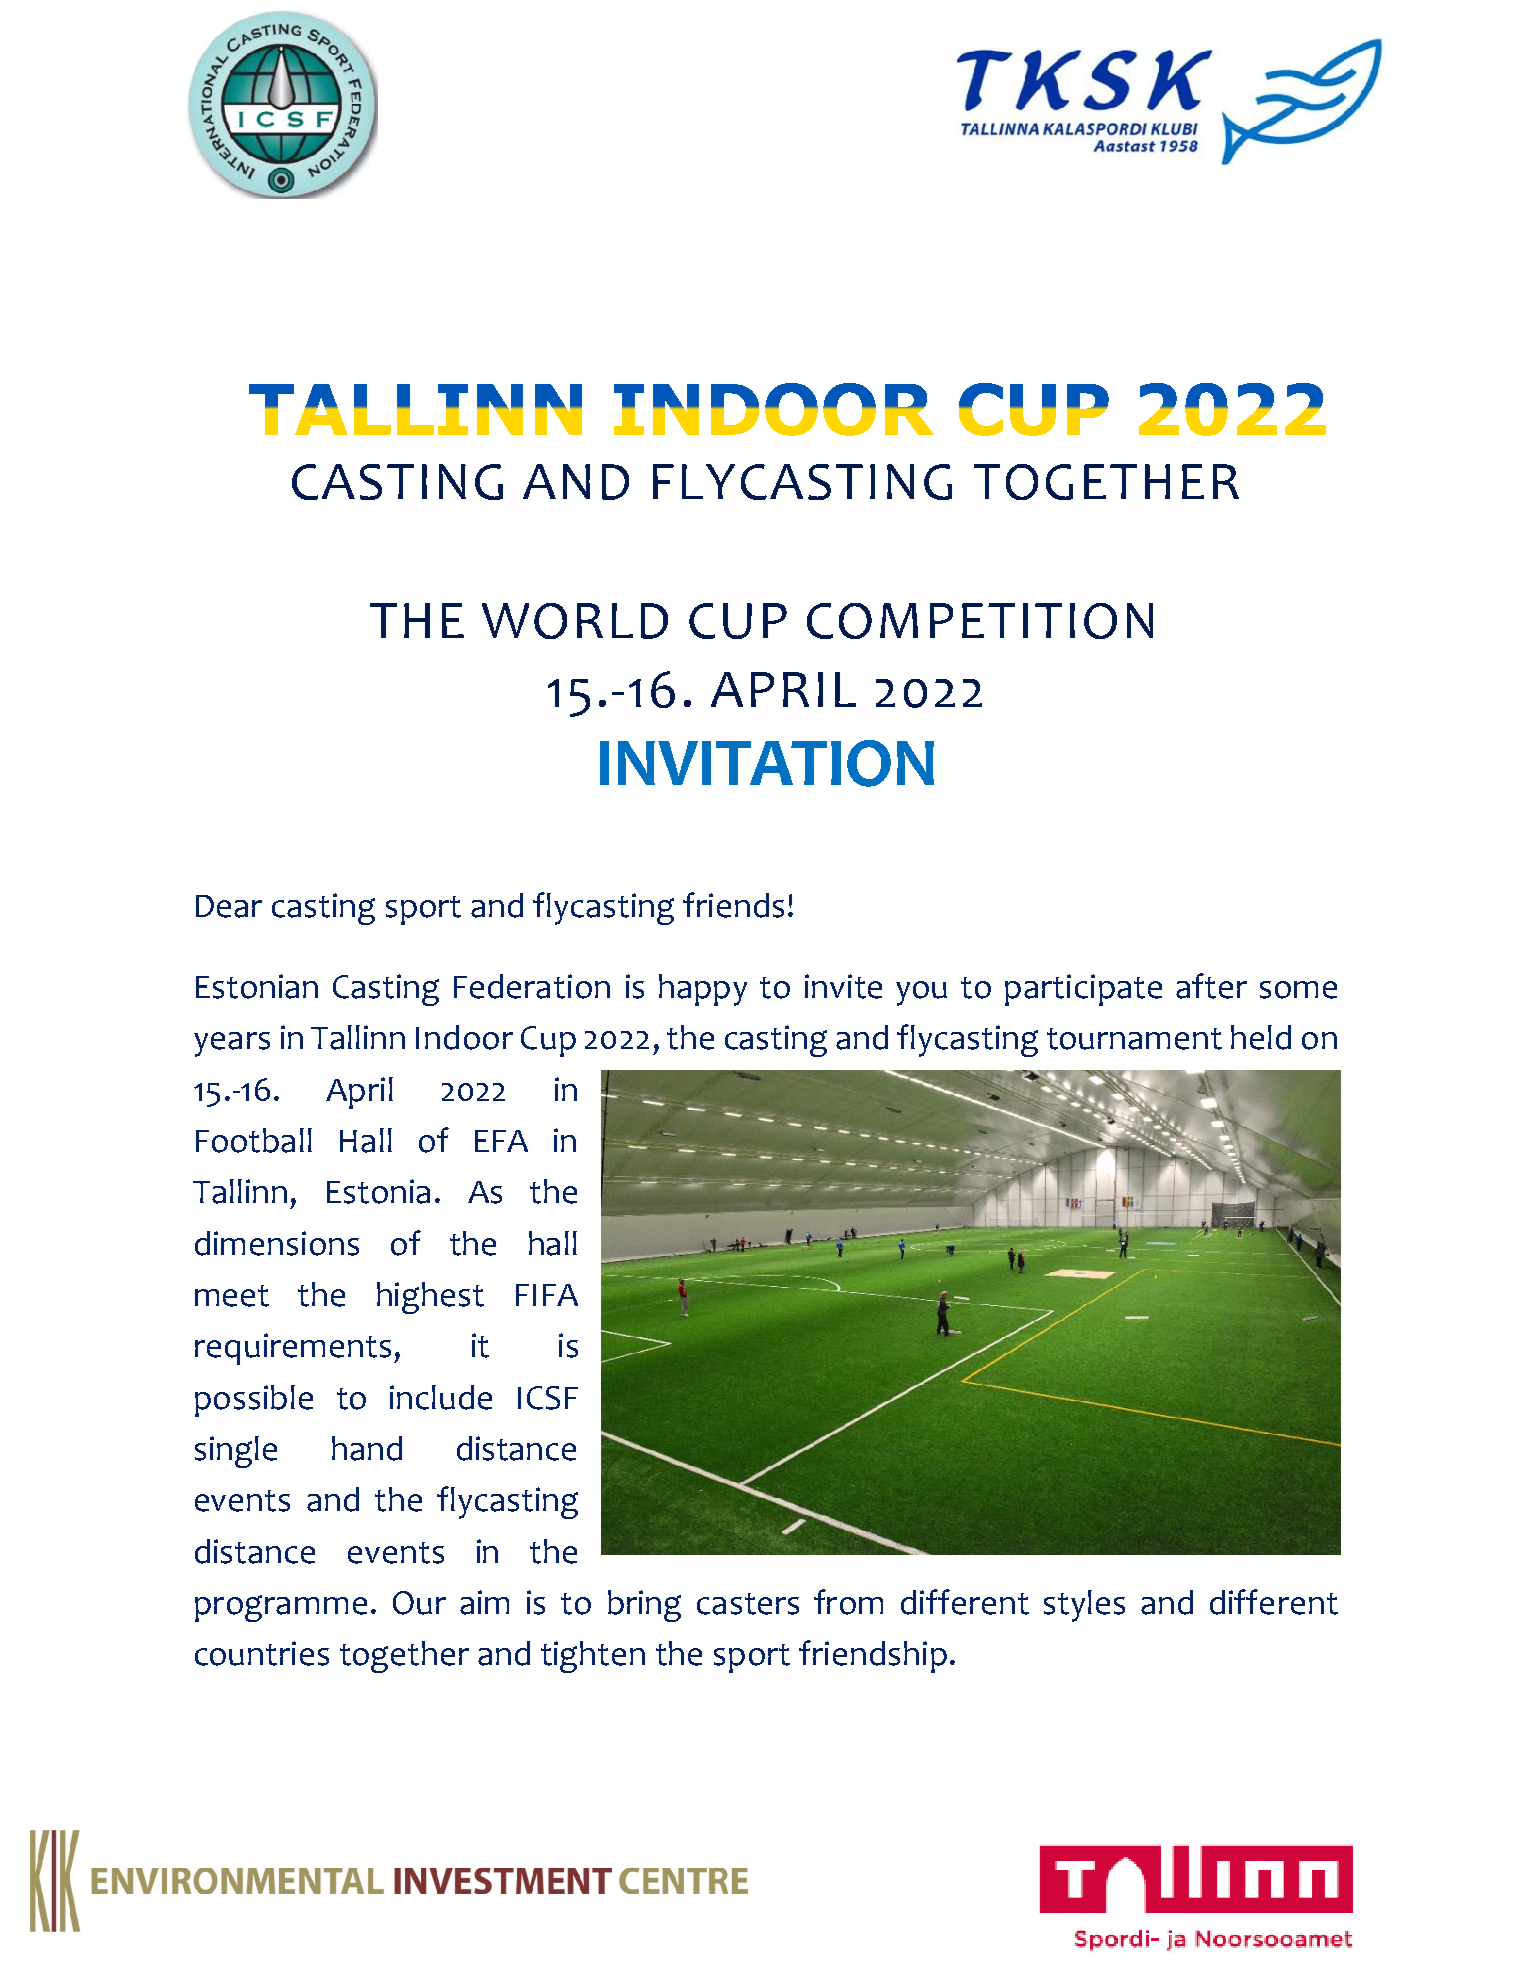 This document has height=1982, width=1532. What do you see at coordinates (548, 1398) in the document?
I see `ICSF` at bounding box center [548, 1398].
